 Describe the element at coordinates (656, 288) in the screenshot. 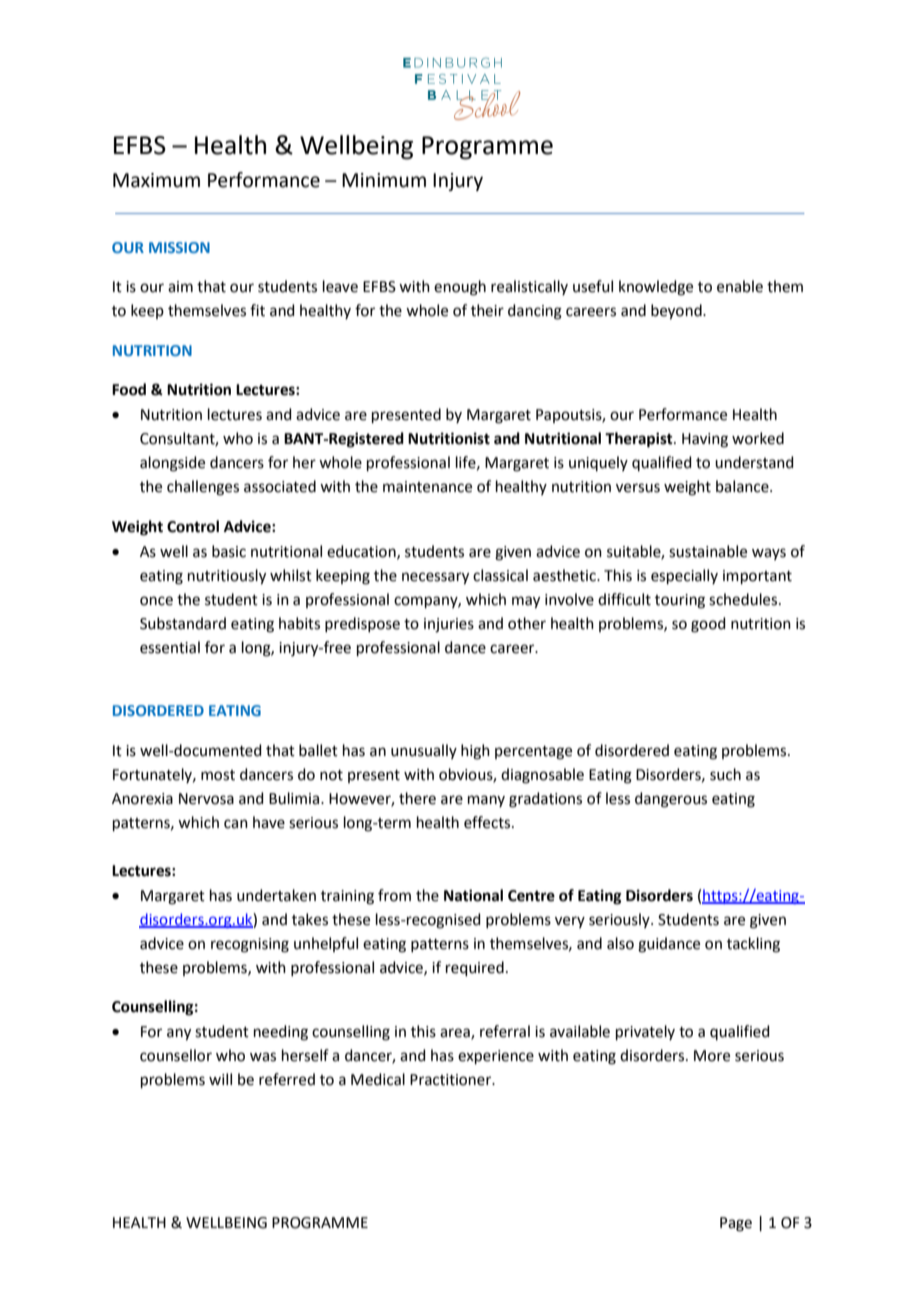

I see `knowledge` at that location.
